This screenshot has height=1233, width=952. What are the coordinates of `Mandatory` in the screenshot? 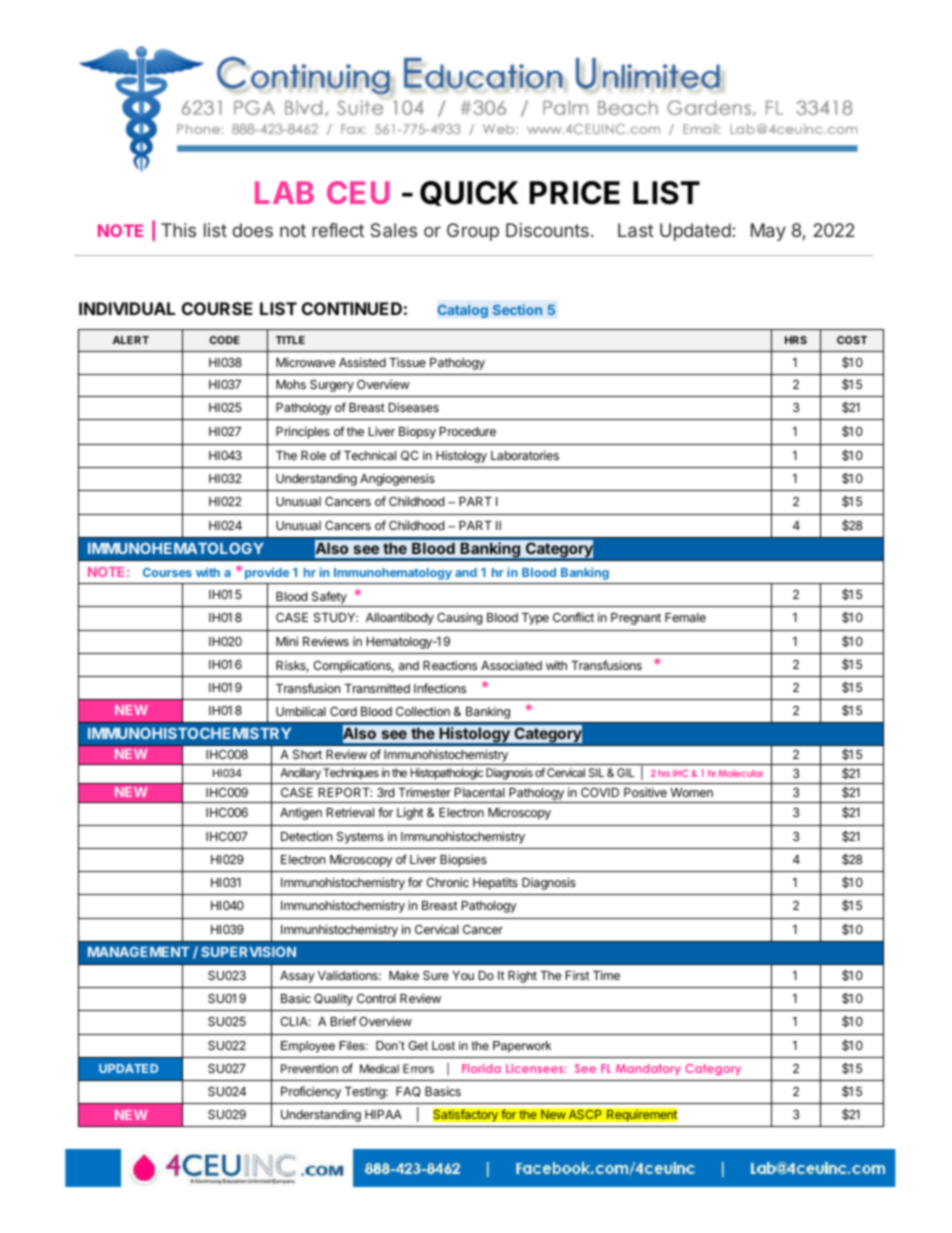 It's located at (648, 1069).
